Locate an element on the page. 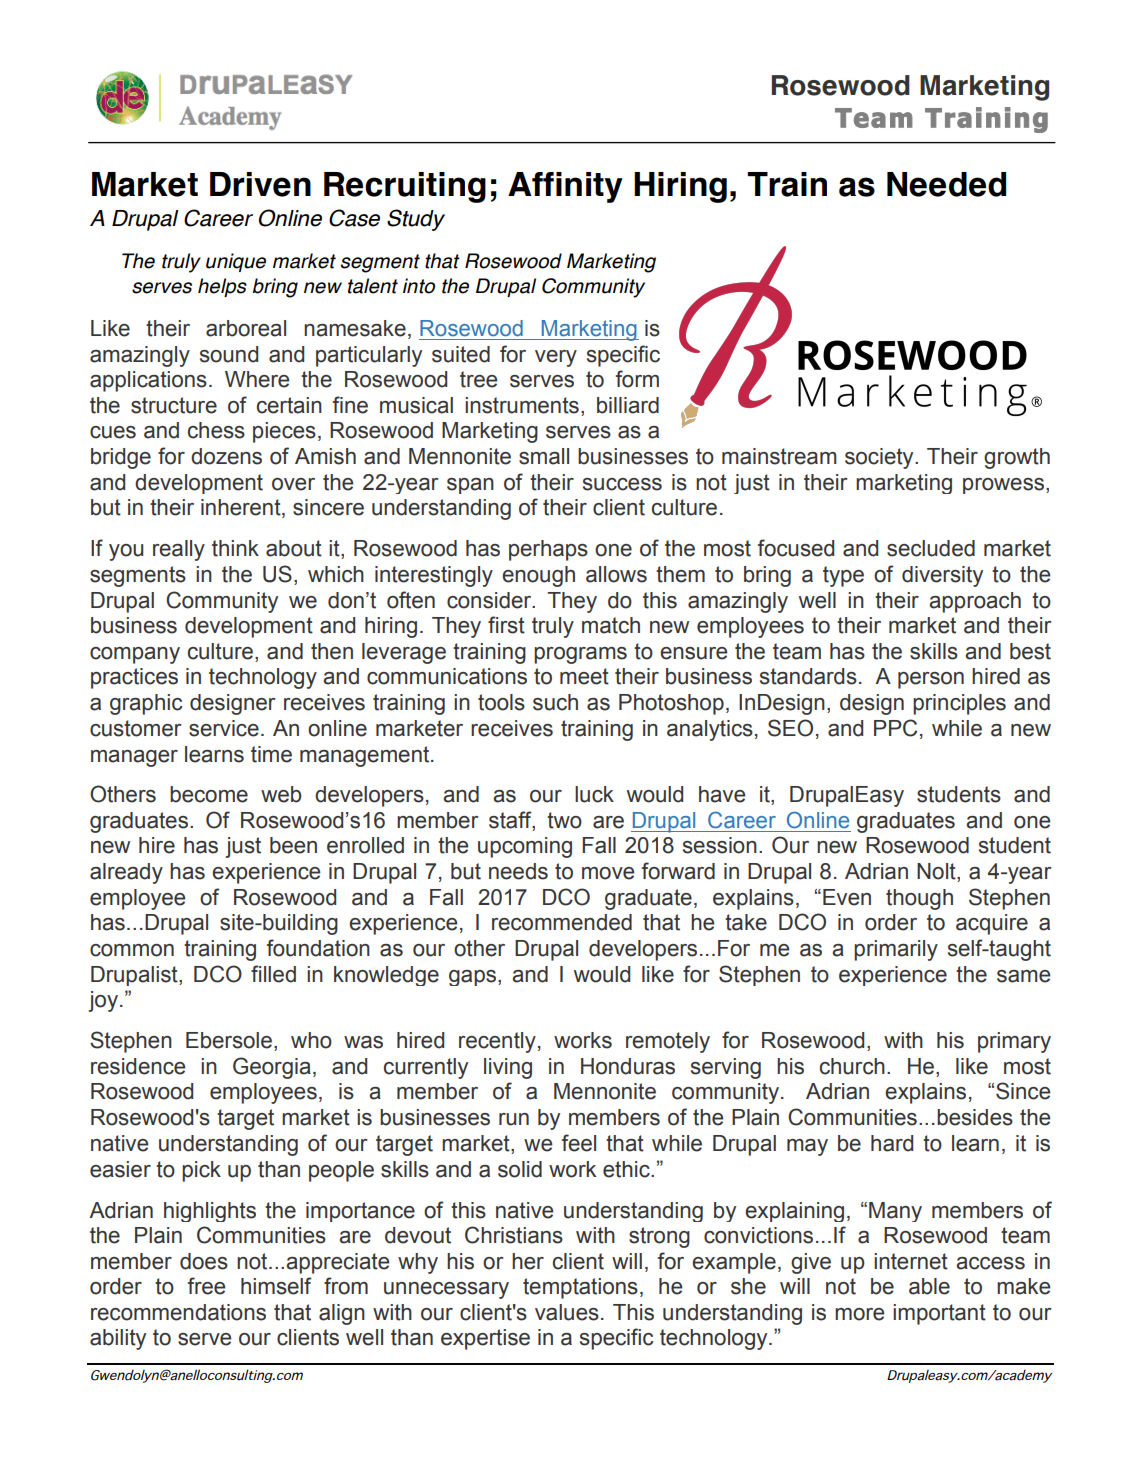  Needed is located at coordinates (946, 184).
